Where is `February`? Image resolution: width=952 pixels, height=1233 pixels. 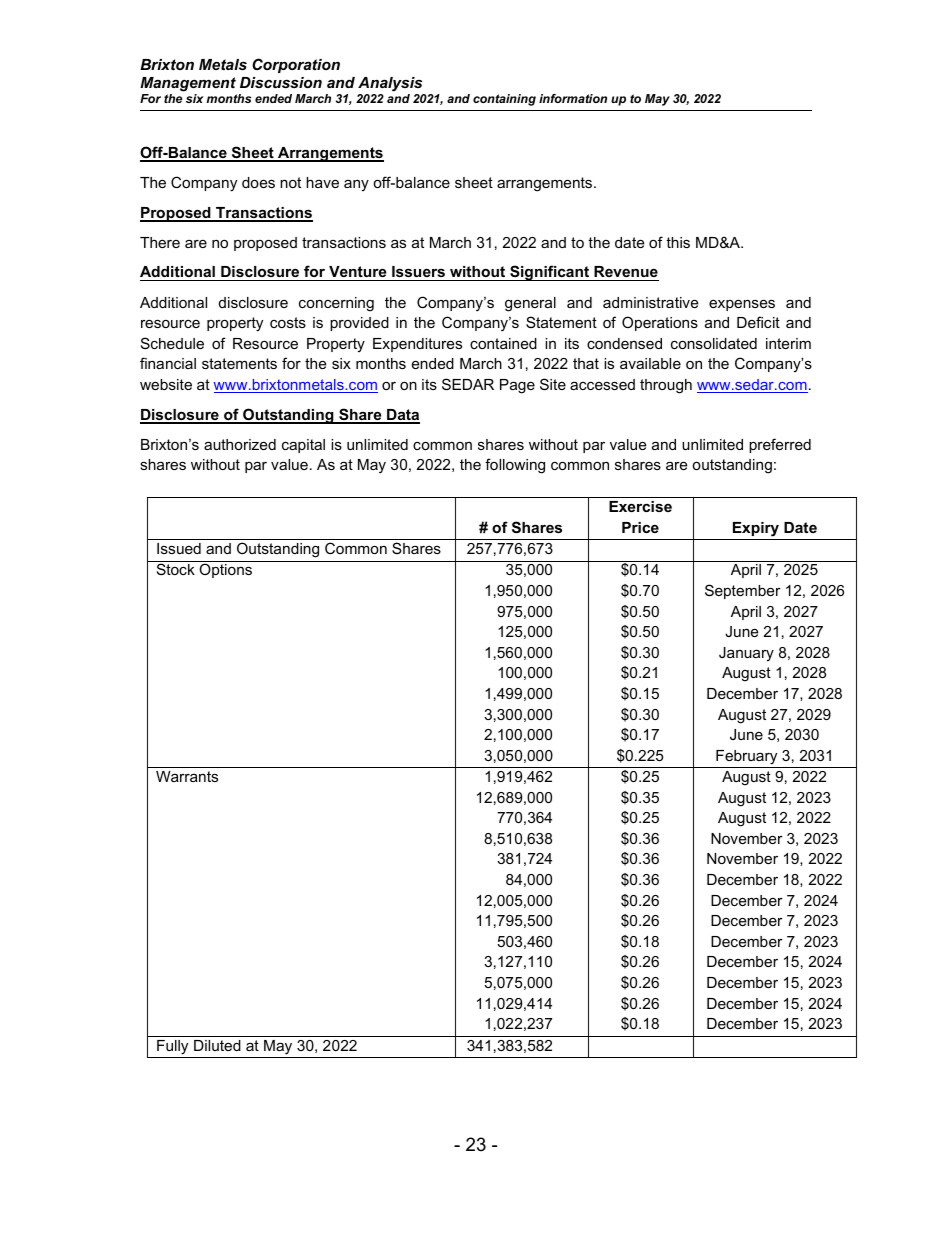
February is located at coordinates (746, 757).
